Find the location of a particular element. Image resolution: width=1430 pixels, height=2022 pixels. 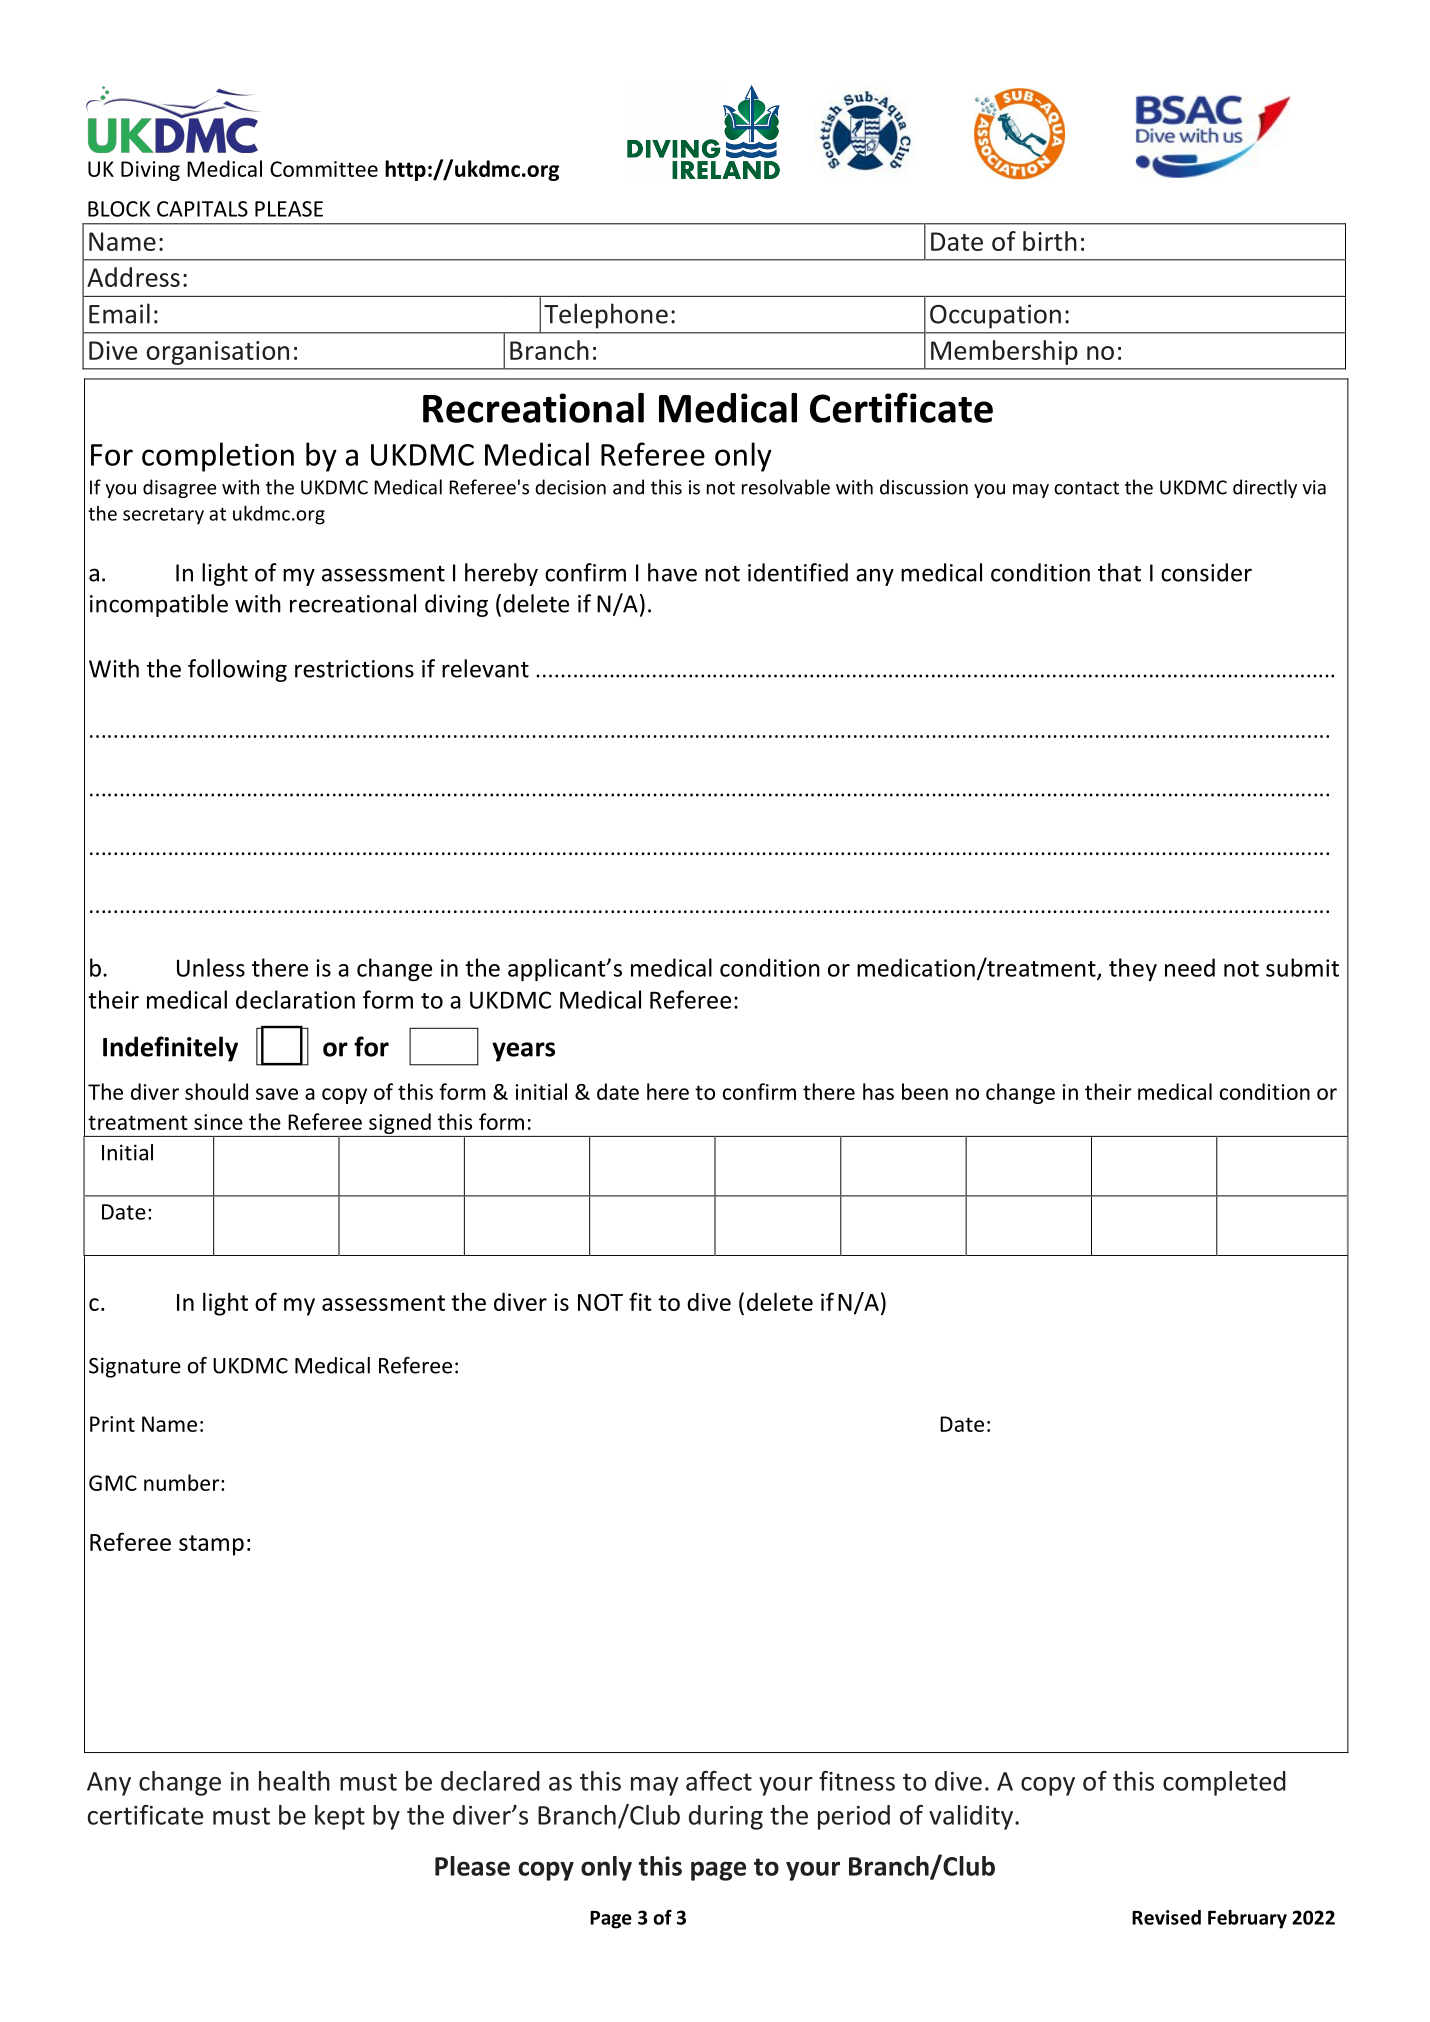

consider is located at coordinates (1206, 572).
